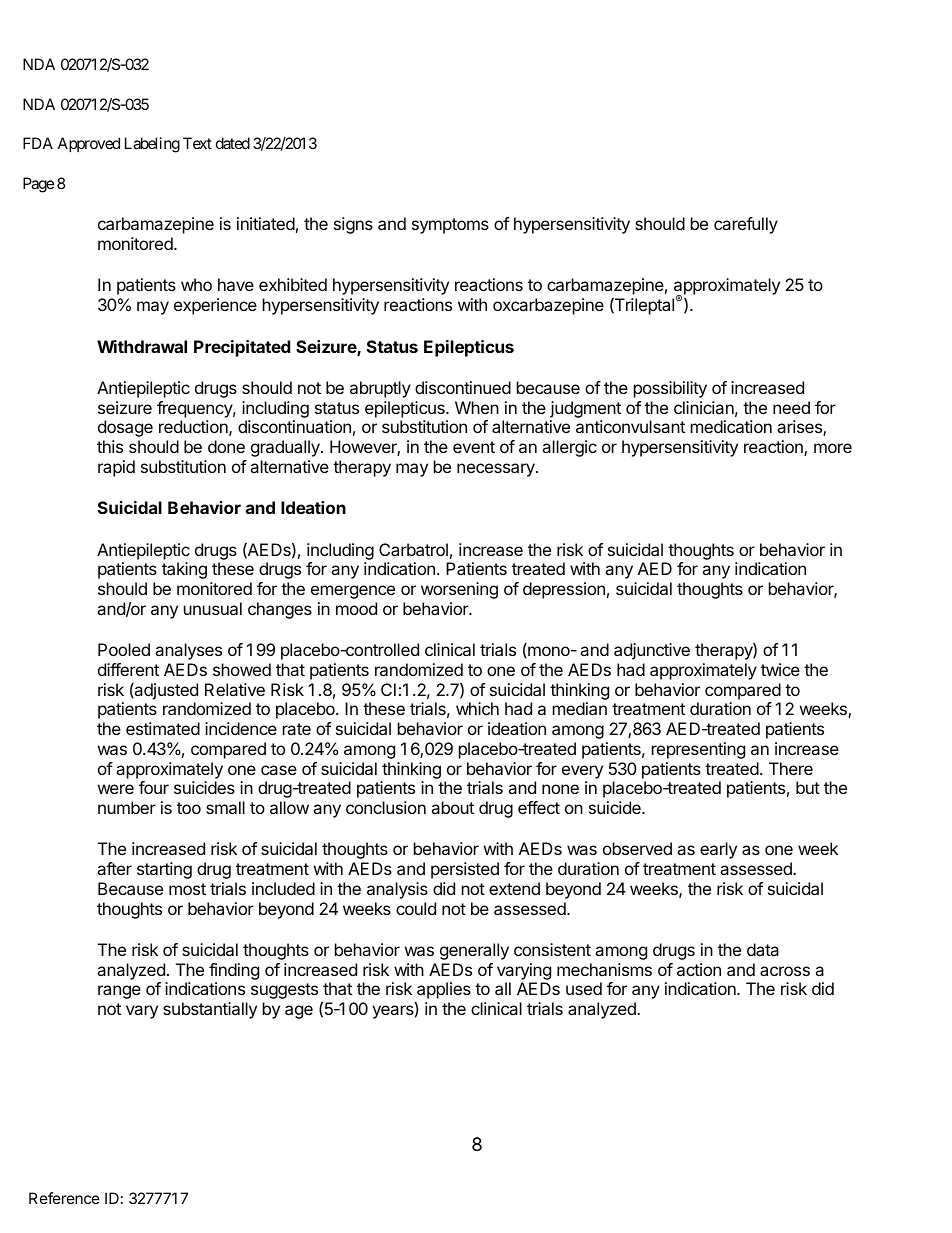 The height and width of the page is (1233, 952). What do you see at coordinates (450, 226) in the page?
I see `symptoms` at bounding box center [450, 226].
